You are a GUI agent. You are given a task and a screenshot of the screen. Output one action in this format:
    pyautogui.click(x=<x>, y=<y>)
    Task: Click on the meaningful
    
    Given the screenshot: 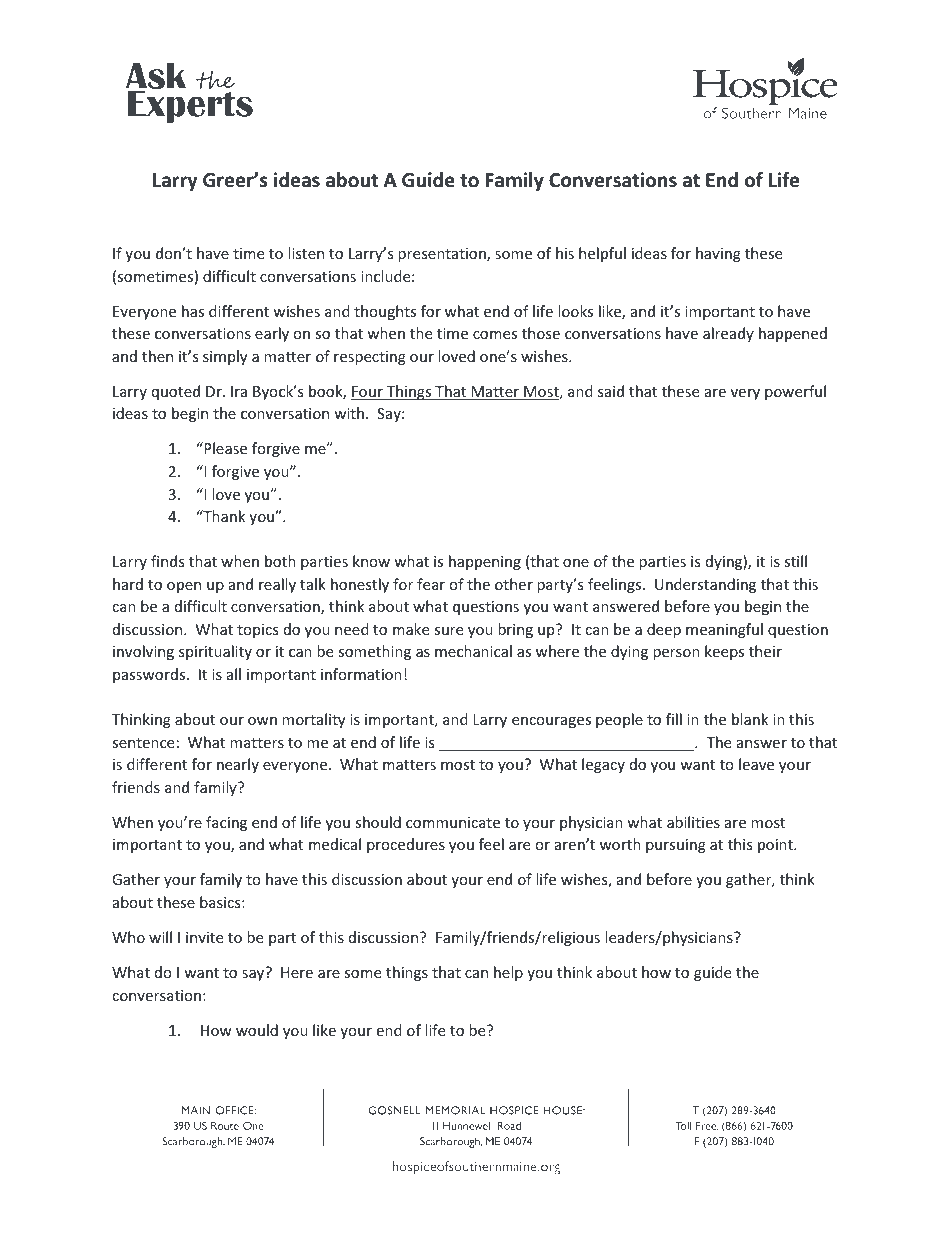 What is the action you would take?
    pyautogui.click(x=724, y=630)
